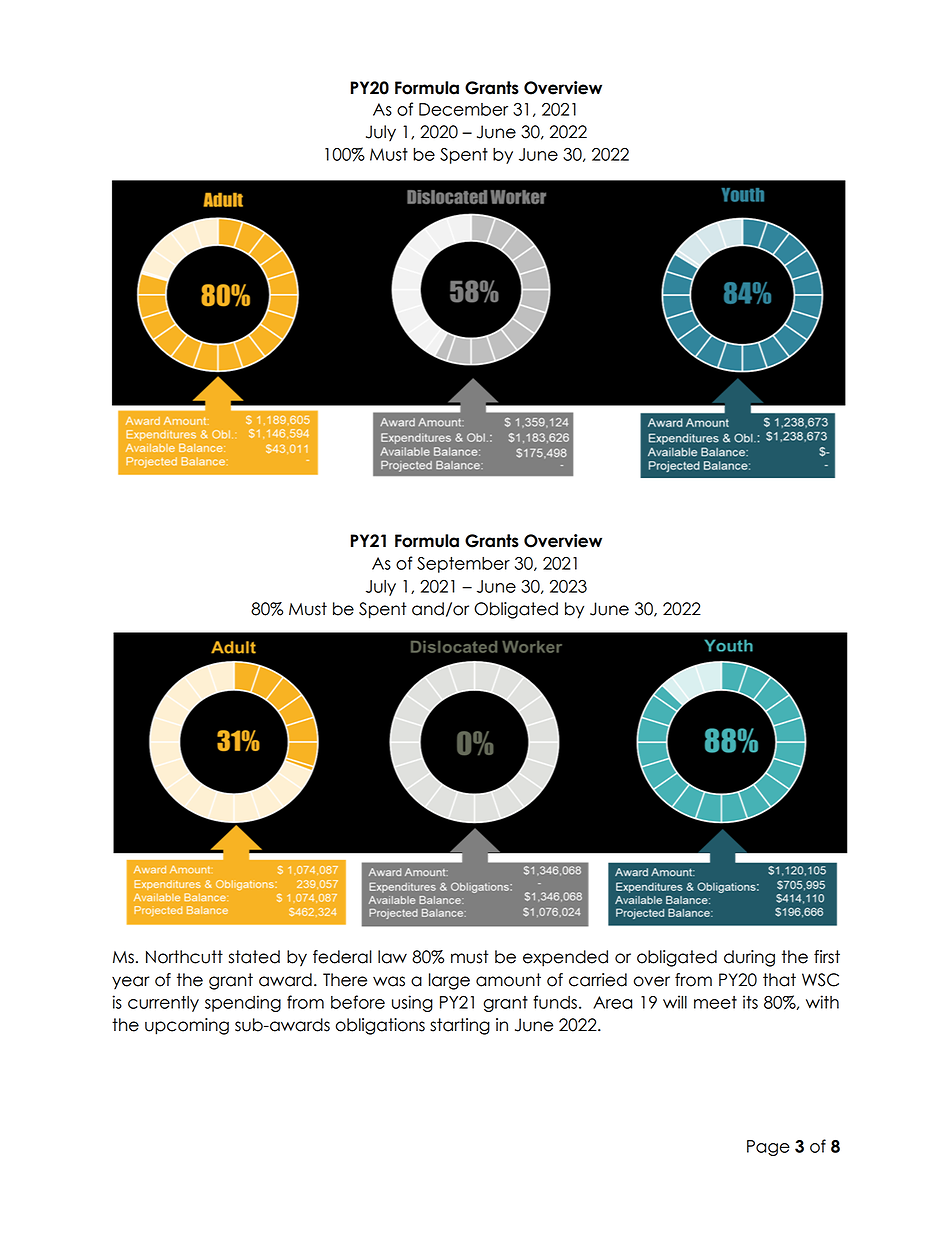  What do you see at coordinates (460, 1026) in the screenshot?
I see `starting` at bounding box center [460, 1026].
